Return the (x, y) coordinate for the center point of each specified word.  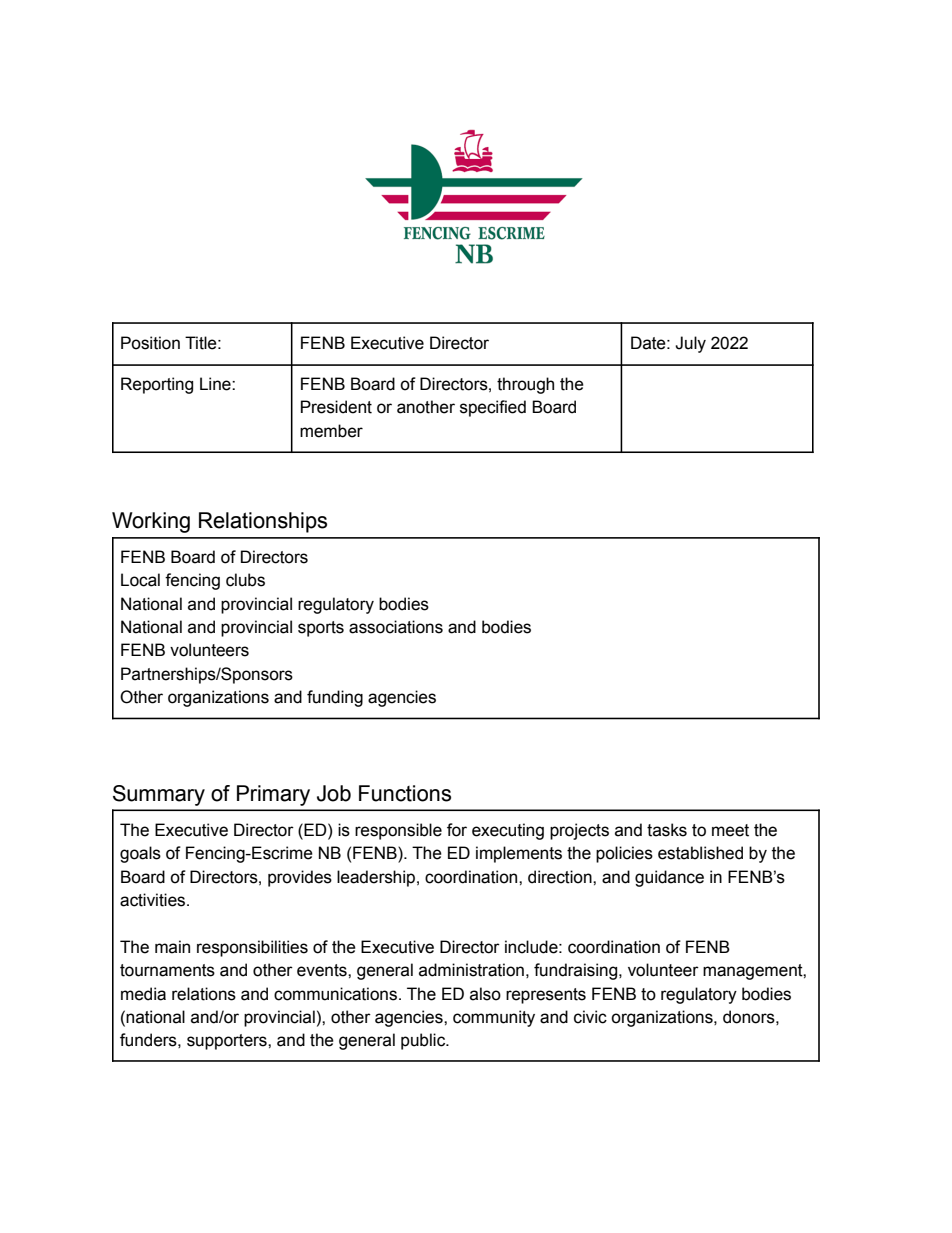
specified (493, 408)
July (690, 344)
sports (321, 629)
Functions (405, 793)
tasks (667, 830)
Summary (159, 795)
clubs (245, 580)
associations (396, 627)
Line (216, 384)
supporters (228, 1042)
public (424, 1041)
